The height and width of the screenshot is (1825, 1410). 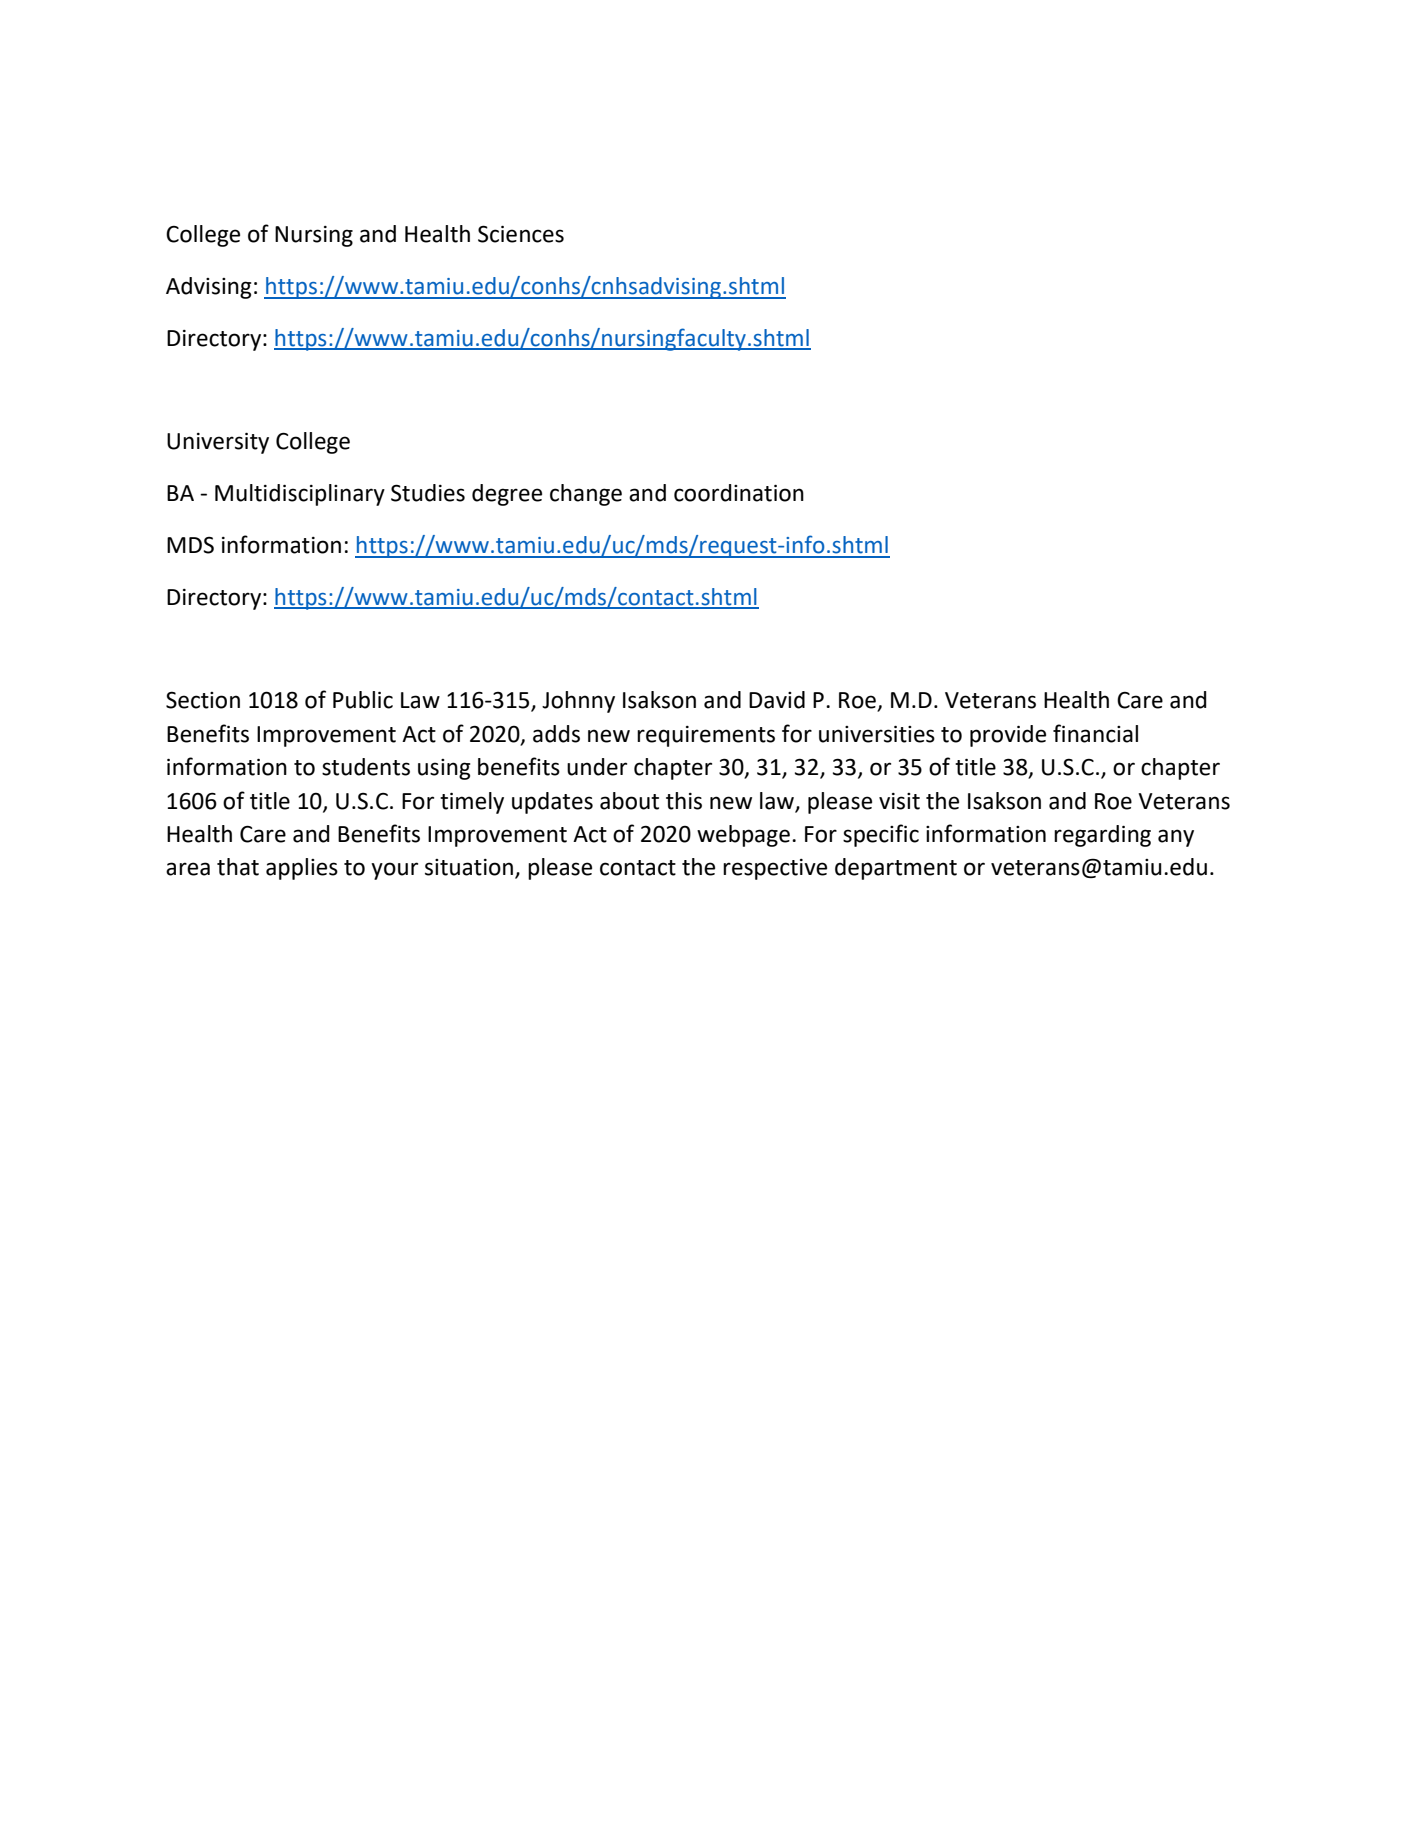 What do you see at coordinates (302, 869) in the screenshot?
I see `applies` at bounding box center [302, 869].
